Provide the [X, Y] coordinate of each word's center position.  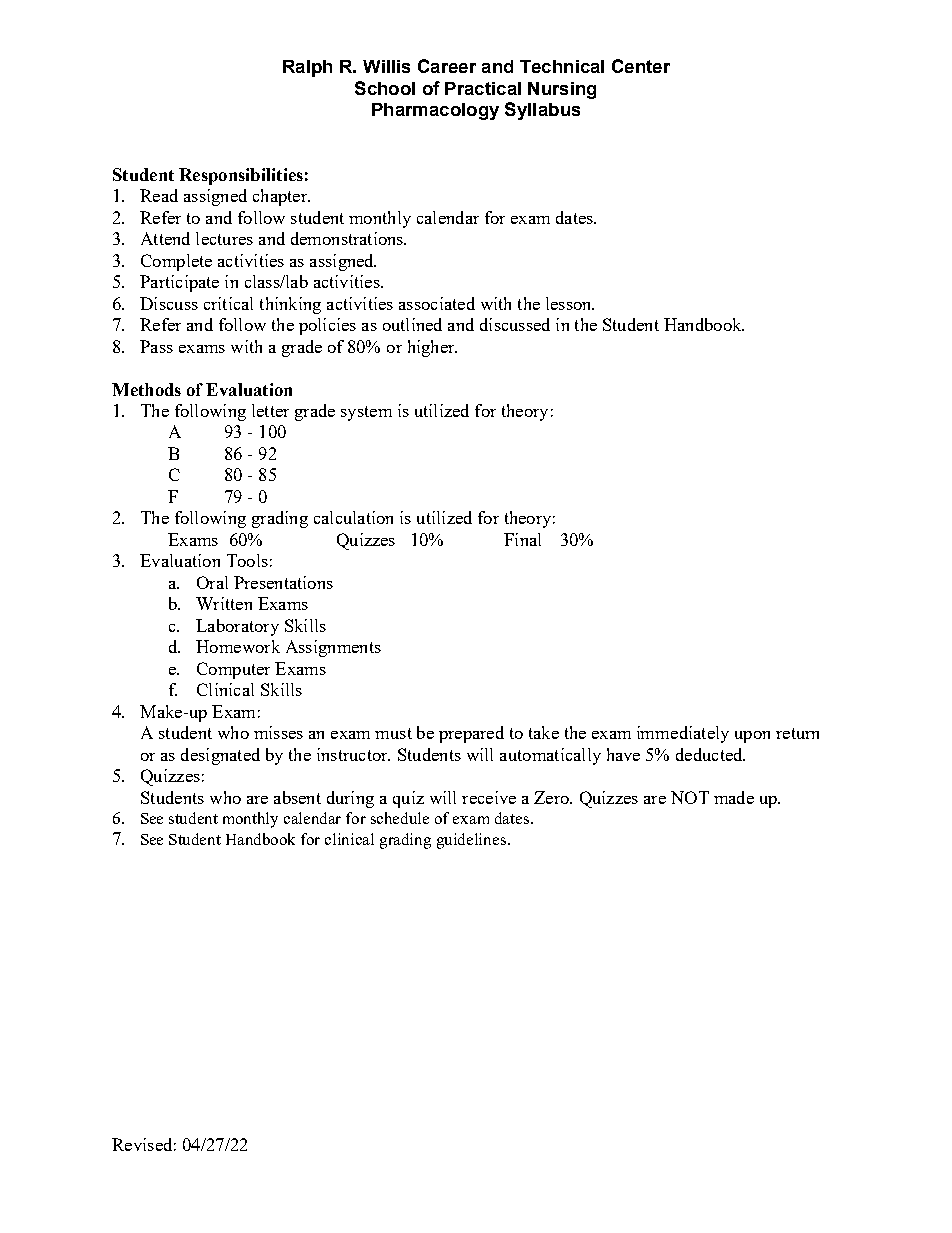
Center [641, 66]
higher [432, 348]
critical [228, 303]
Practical [483, 88]
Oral [212, 582]
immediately [683, 734]
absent [297, 797]
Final [522, 539]
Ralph [307, 68]
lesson [570, 303]
